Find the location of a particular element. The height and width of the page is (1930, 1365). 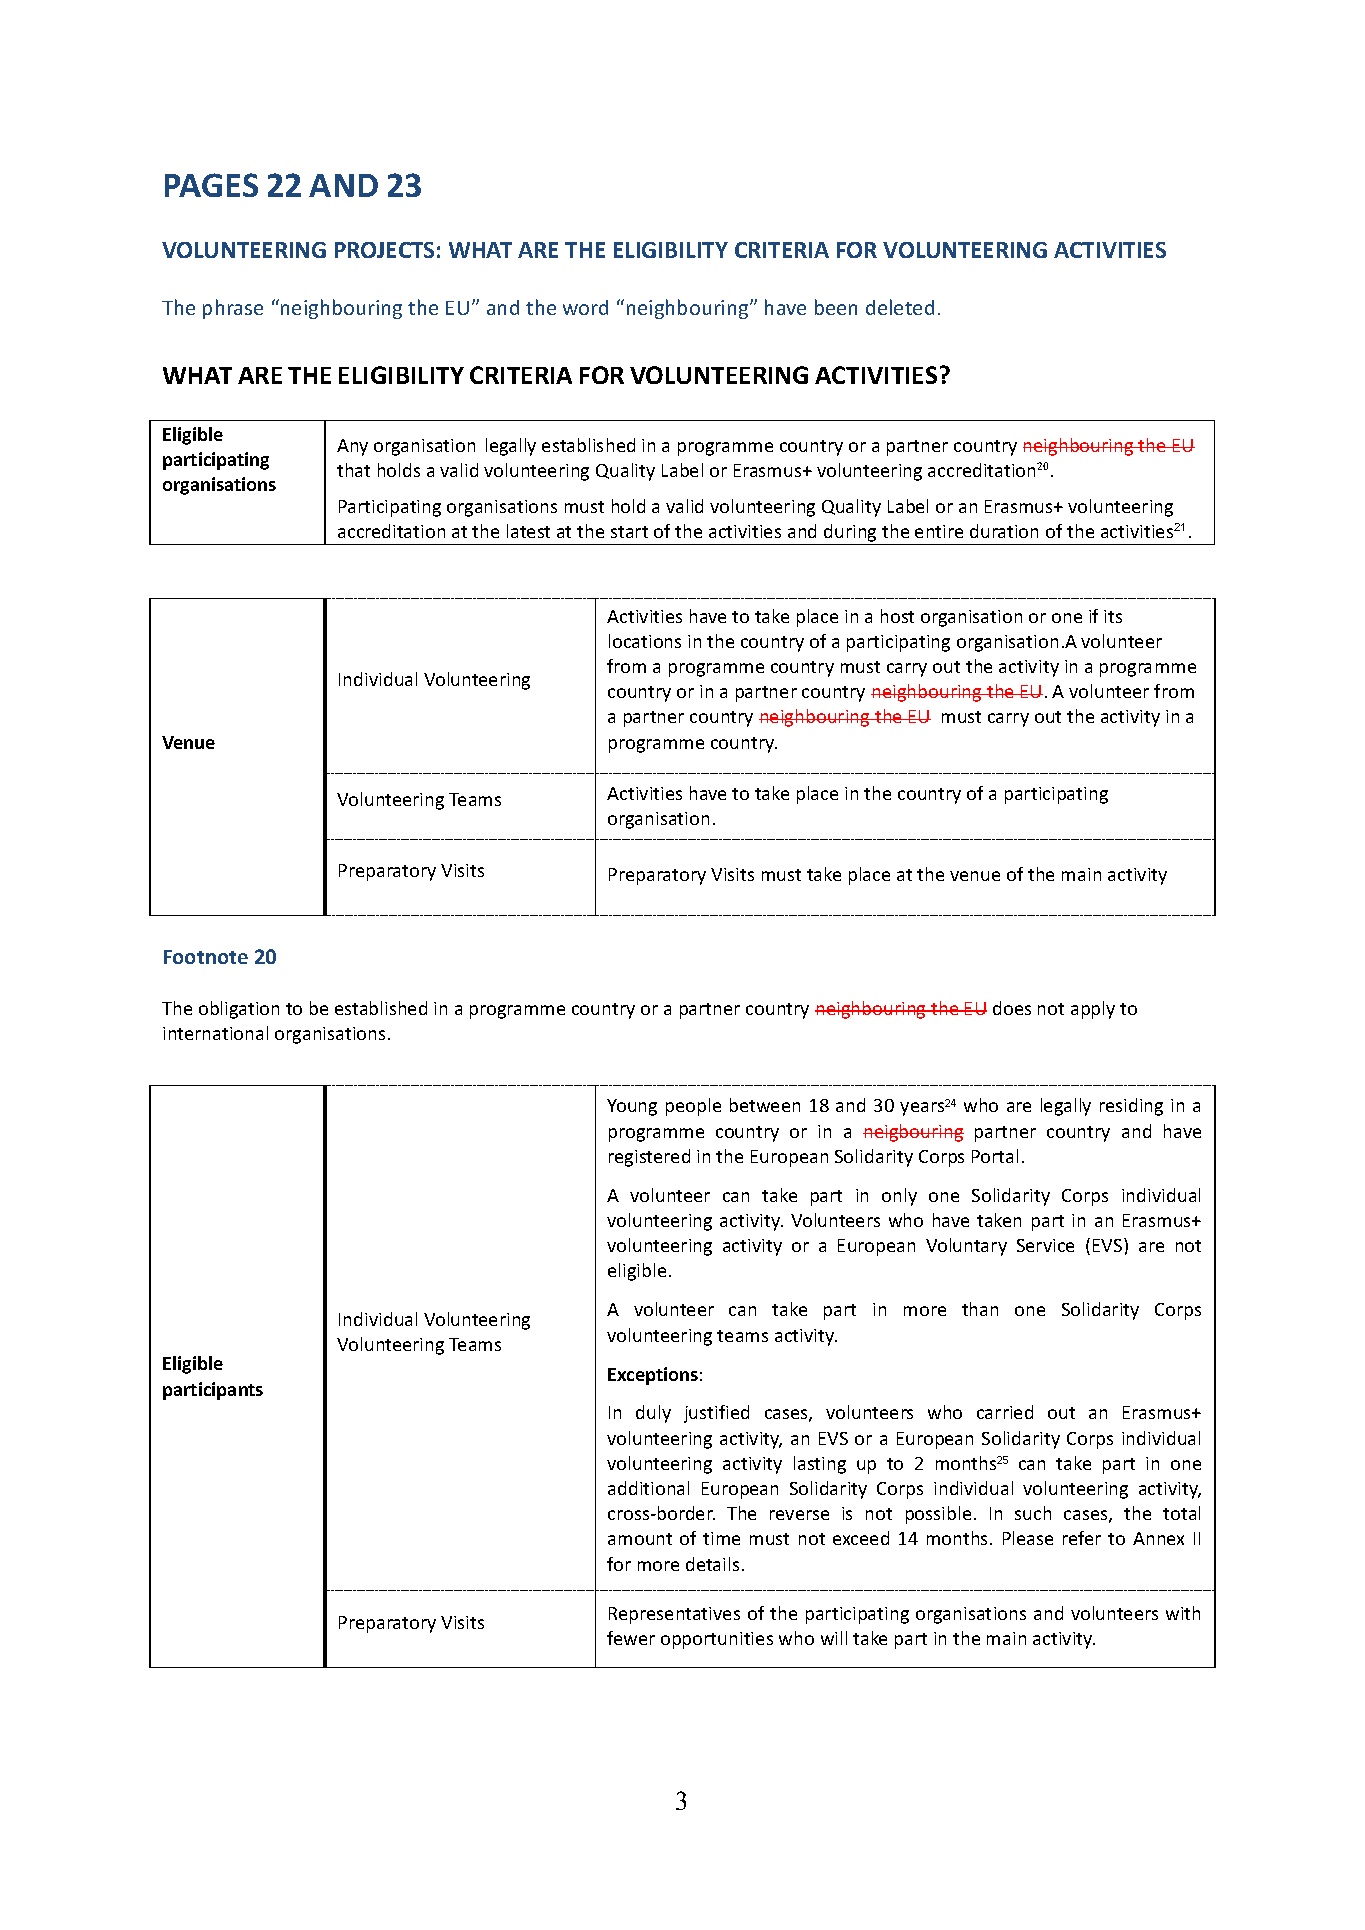

apply is located at coordinates (1093, 1010).
